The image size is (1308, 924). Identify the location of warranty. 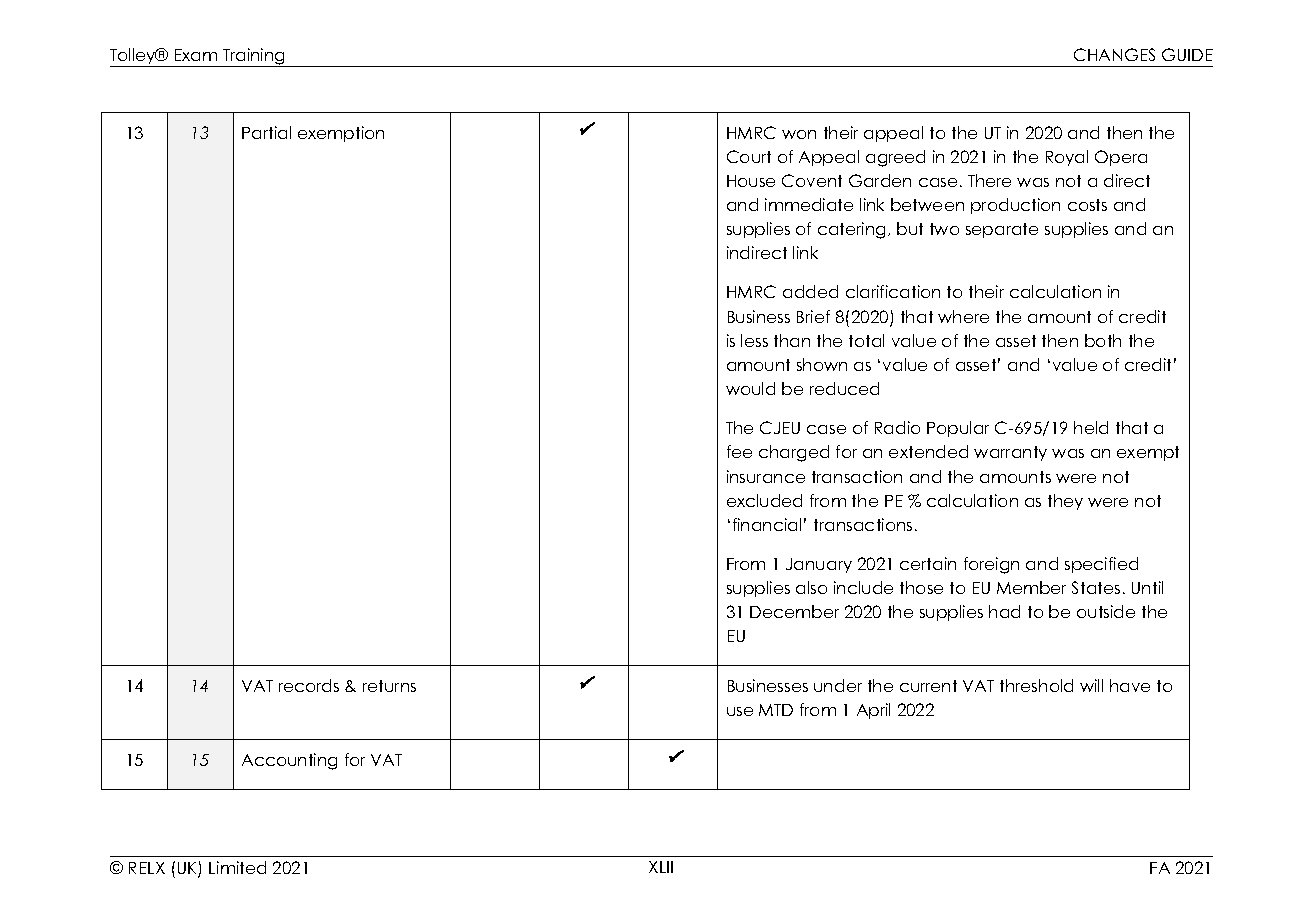
(1010, 453).
